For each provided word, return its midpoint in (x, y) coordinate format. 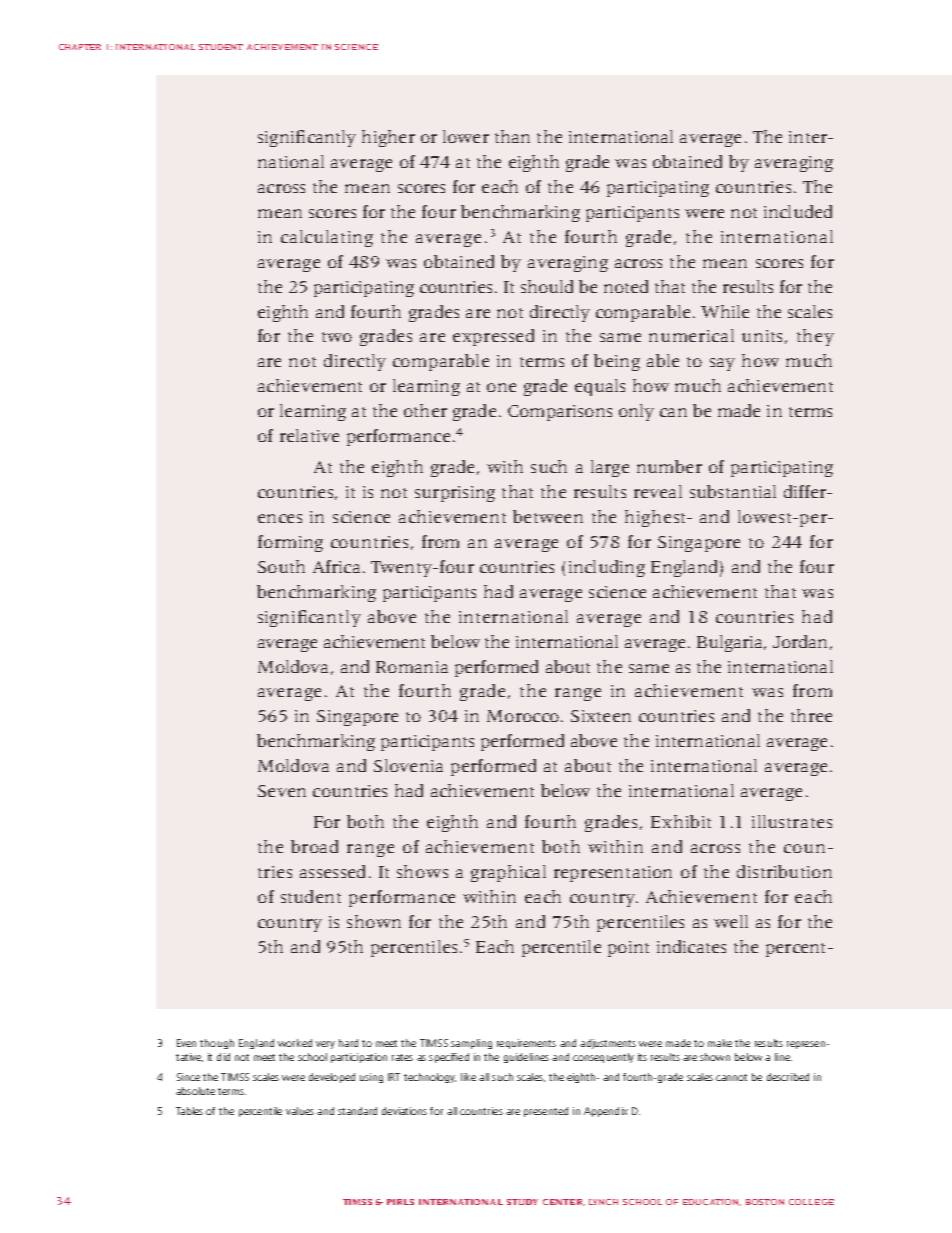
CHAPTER (80, 47)
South (281, 566)
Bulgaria (731, 643)
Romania (412, 667)
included (798, 211)
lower (466, 136)
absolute (195, 1091)
